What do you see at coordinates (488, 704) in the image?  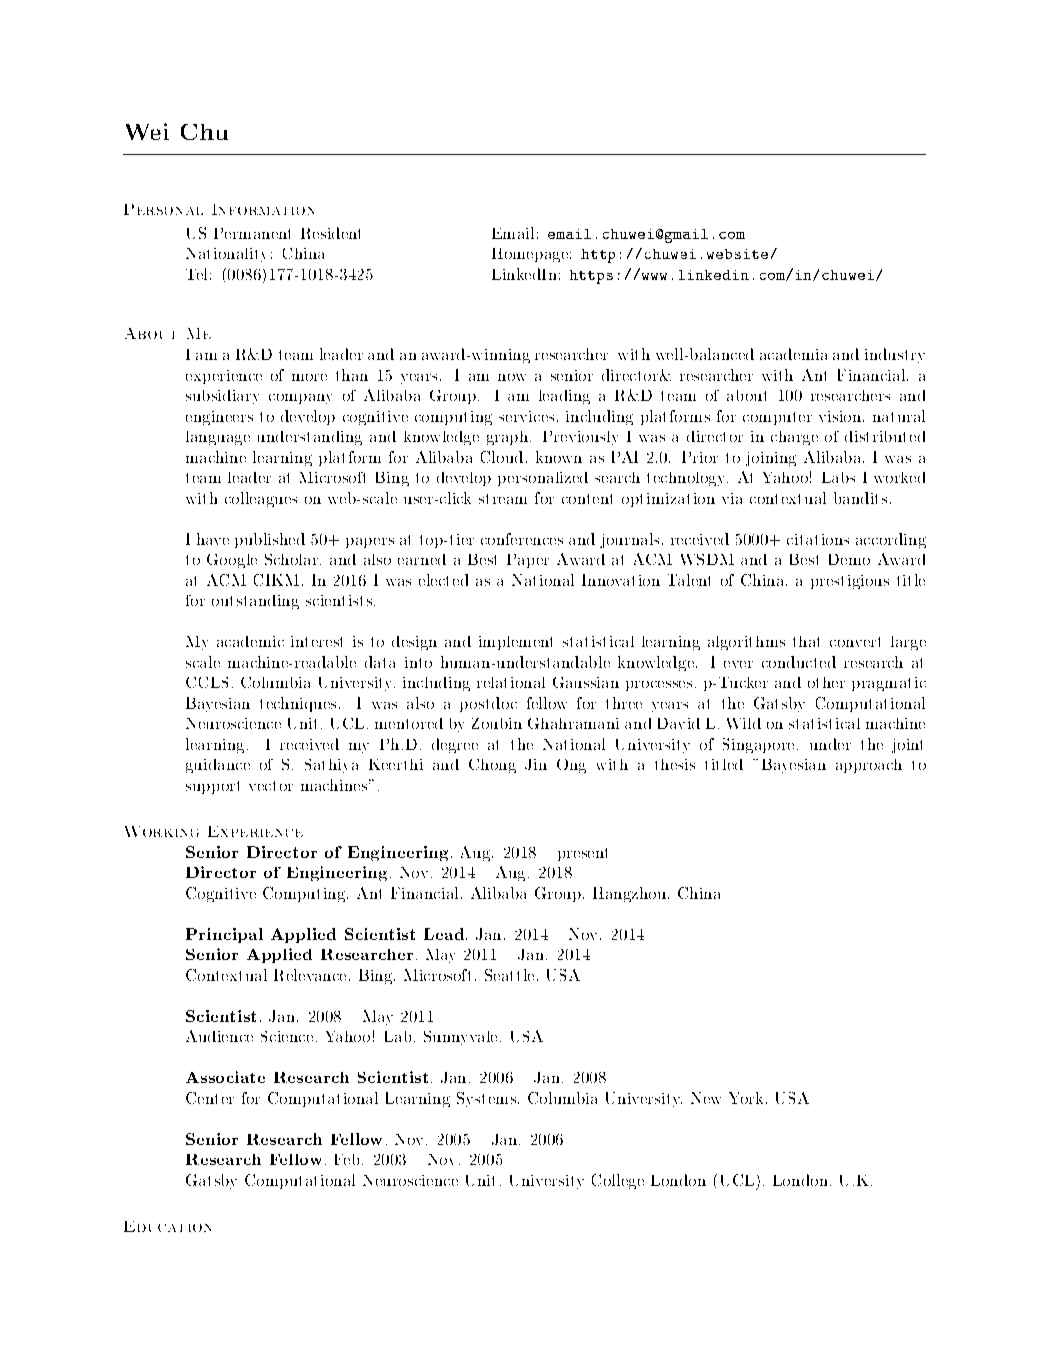 I see `postdoc` at bounding box center [488, 704].
